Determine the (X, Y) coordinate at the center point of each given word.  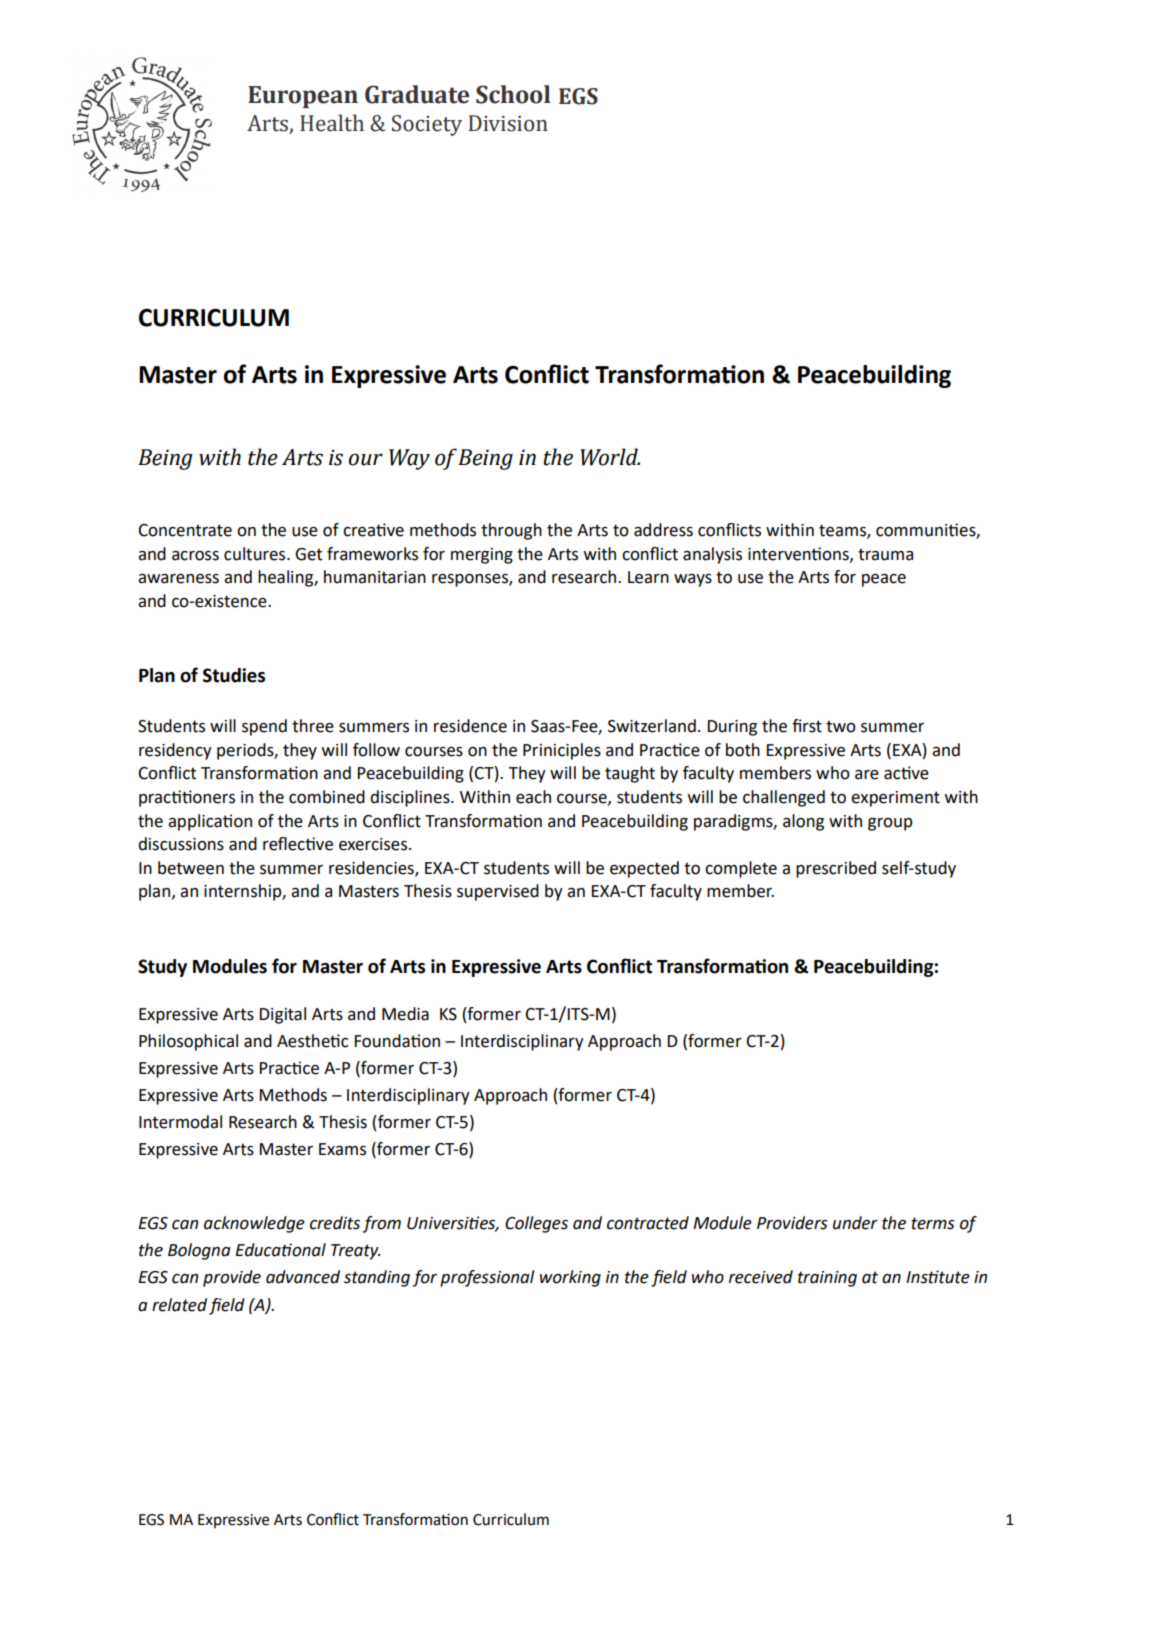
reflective (298, 844)
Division (508, 123)
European (303, 97)
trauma (885, 554)
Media (405, 1014)
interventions (799, 554)
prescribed (836, 869)
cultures (256, 554)
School (513, 94)
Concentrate (185, 530)
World (610, 457)
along (803, 822)
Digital (283, 1015)
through (511, 531)
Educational (280, 1250)
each (533, 797)
